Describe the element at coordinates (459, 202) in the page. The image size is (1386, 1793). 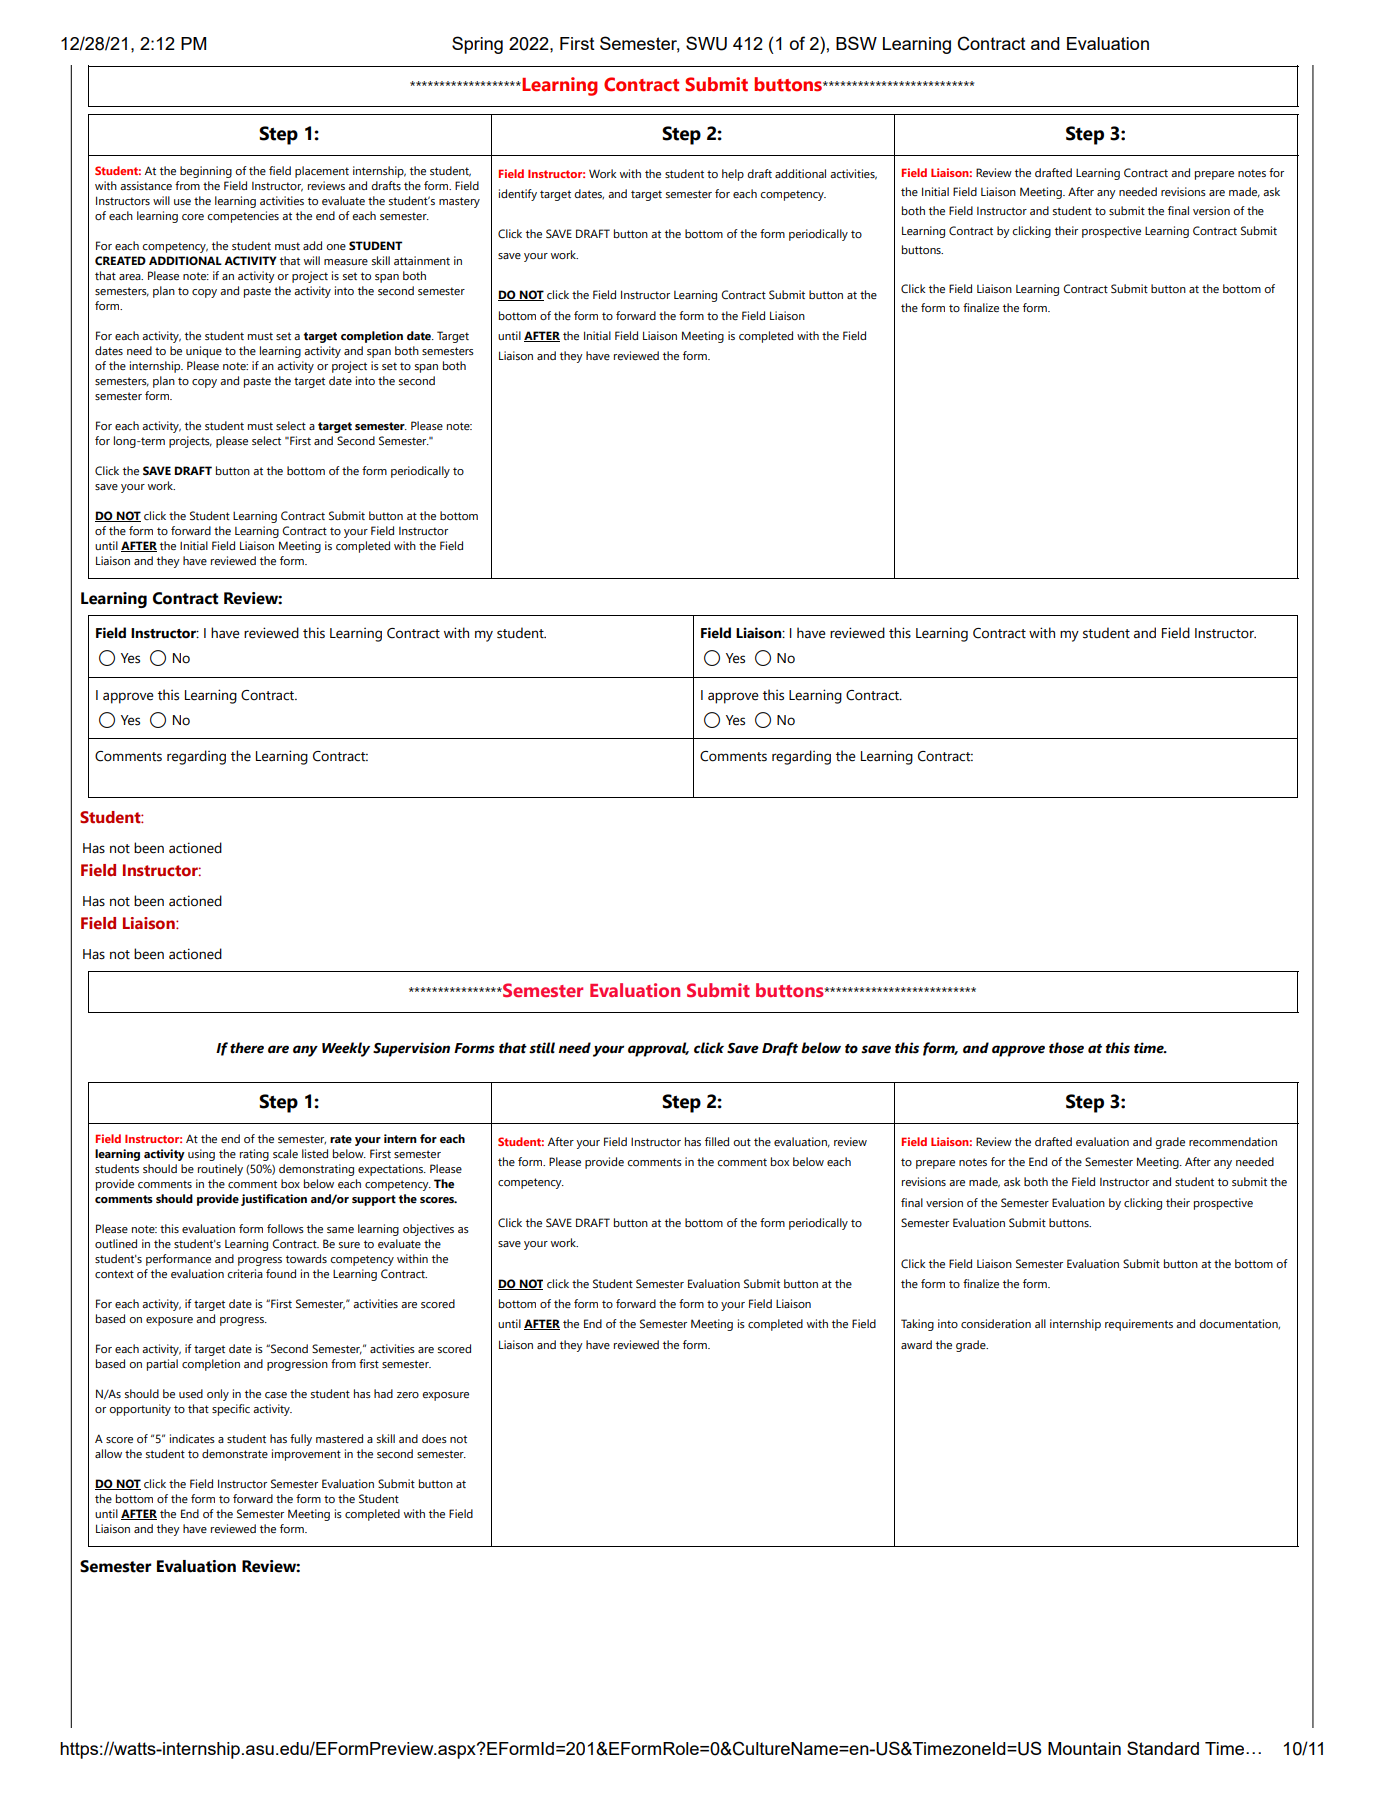
I see `mastery` at that location.
